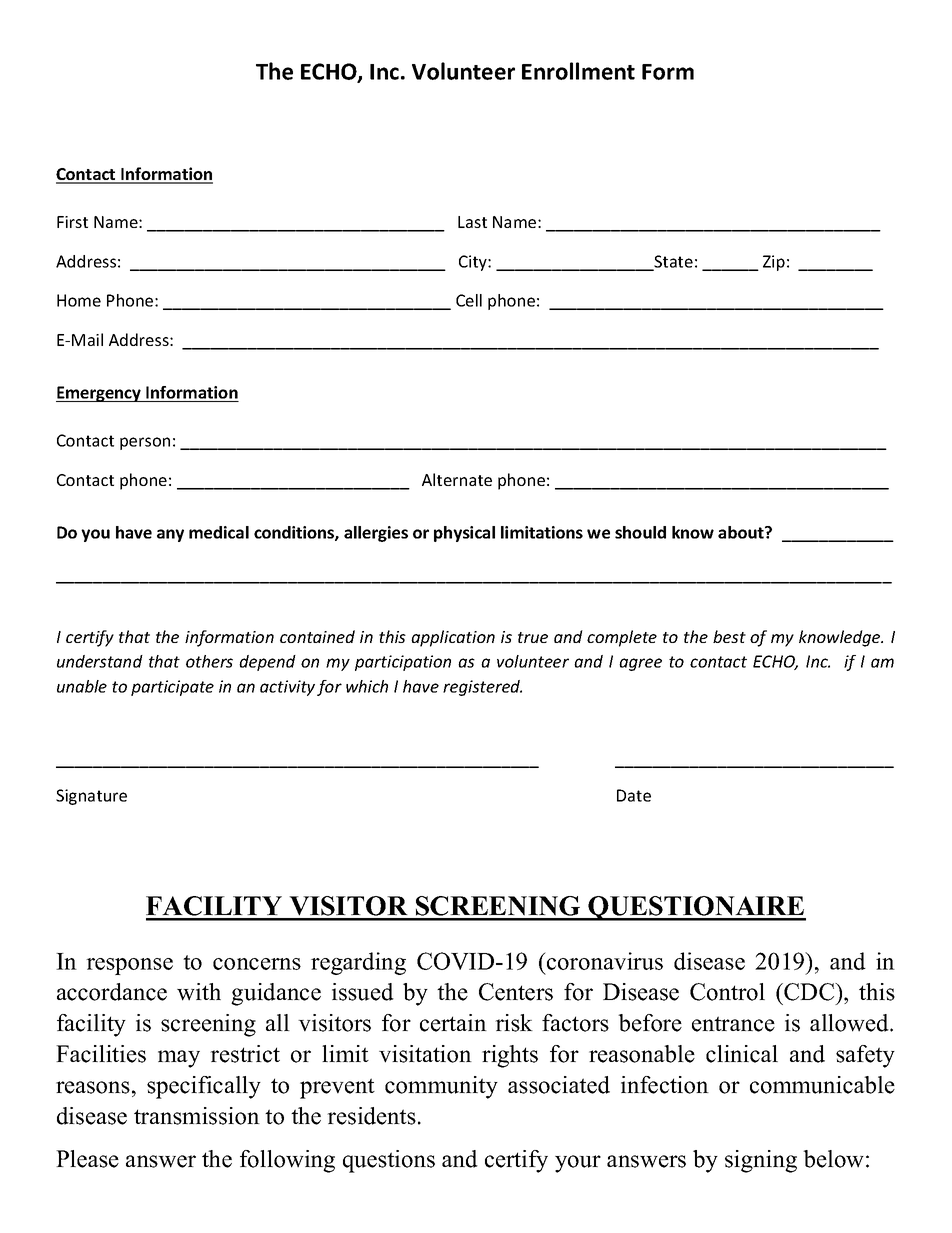 This screenshot has height=1233, width=952. Describe the element at coordinates (640, 532) in the screenshot. I see `should` at that location.
